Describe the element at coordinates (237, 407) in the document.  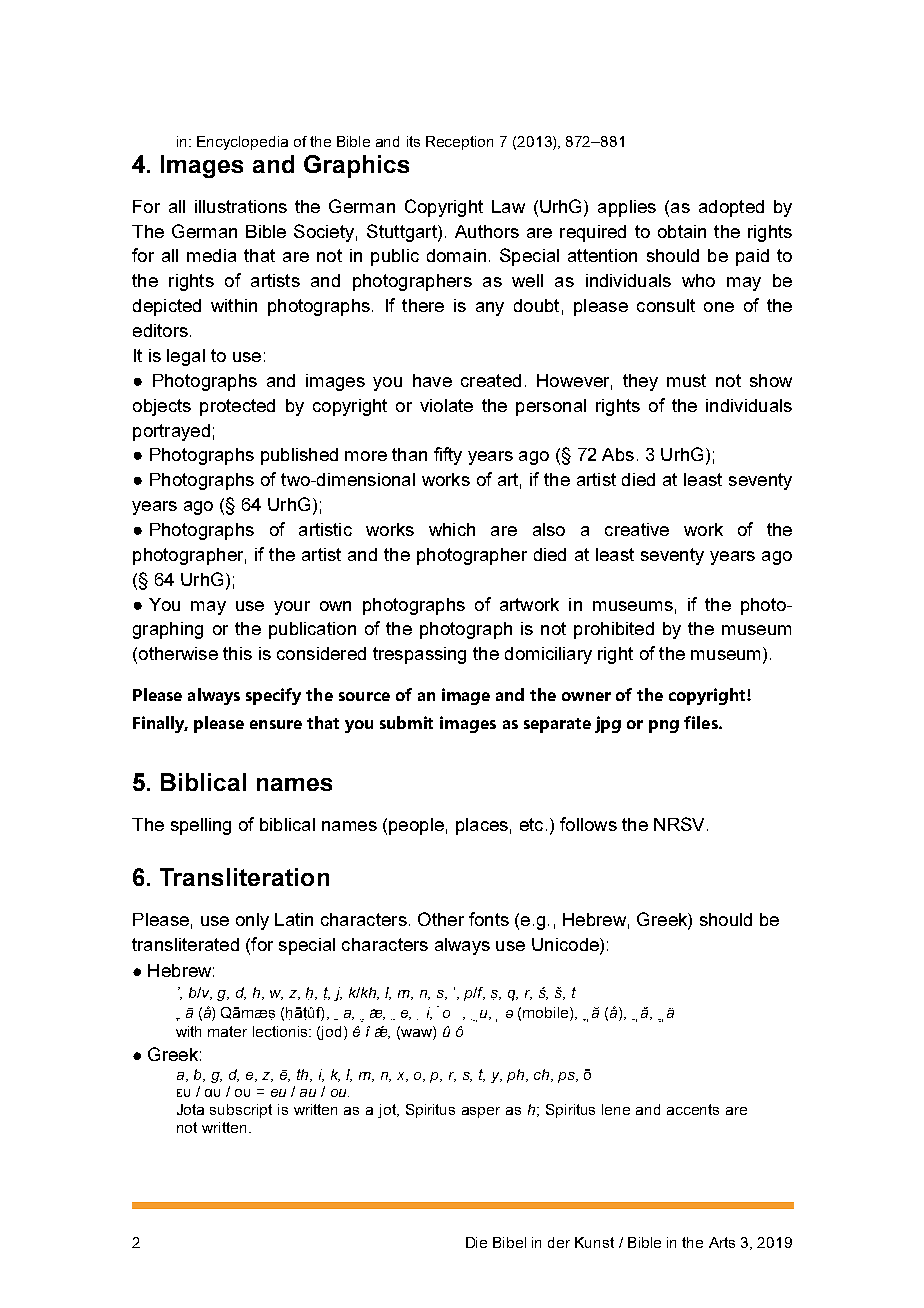
I see `protected` at that location.
